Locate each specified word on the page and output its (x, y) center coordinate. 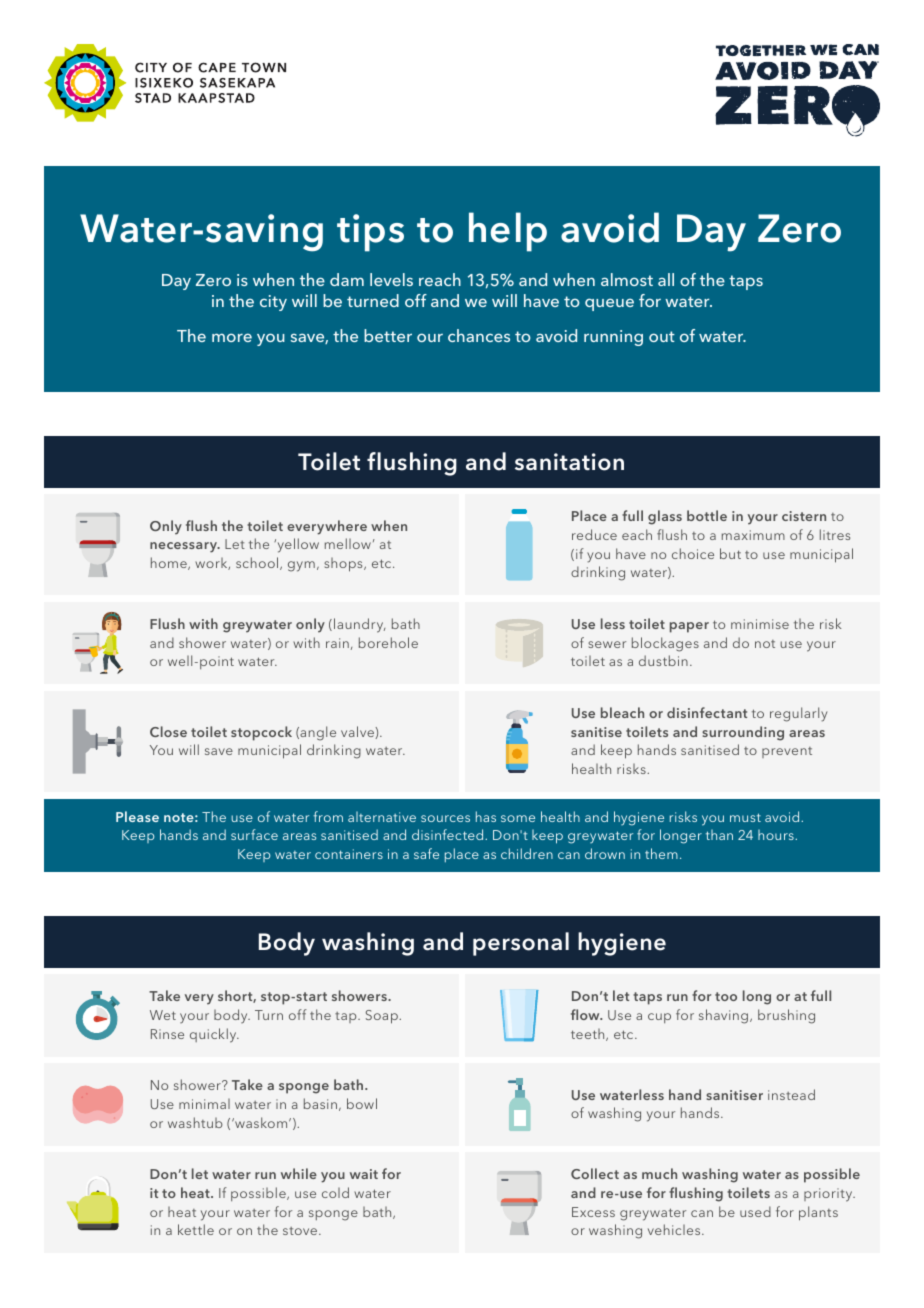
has (486, 816)
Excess (593, 1212)
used (755, 1211)
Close (168, 731)
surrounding (743, 733)
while (299, 1173)
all (666, 279)
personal (521, 944)
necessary (184, 547)
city (273, 303)
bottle (707, 515)
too (726, 996)
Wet (163, 1015)
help (508, 232)
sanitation (569, 462)
